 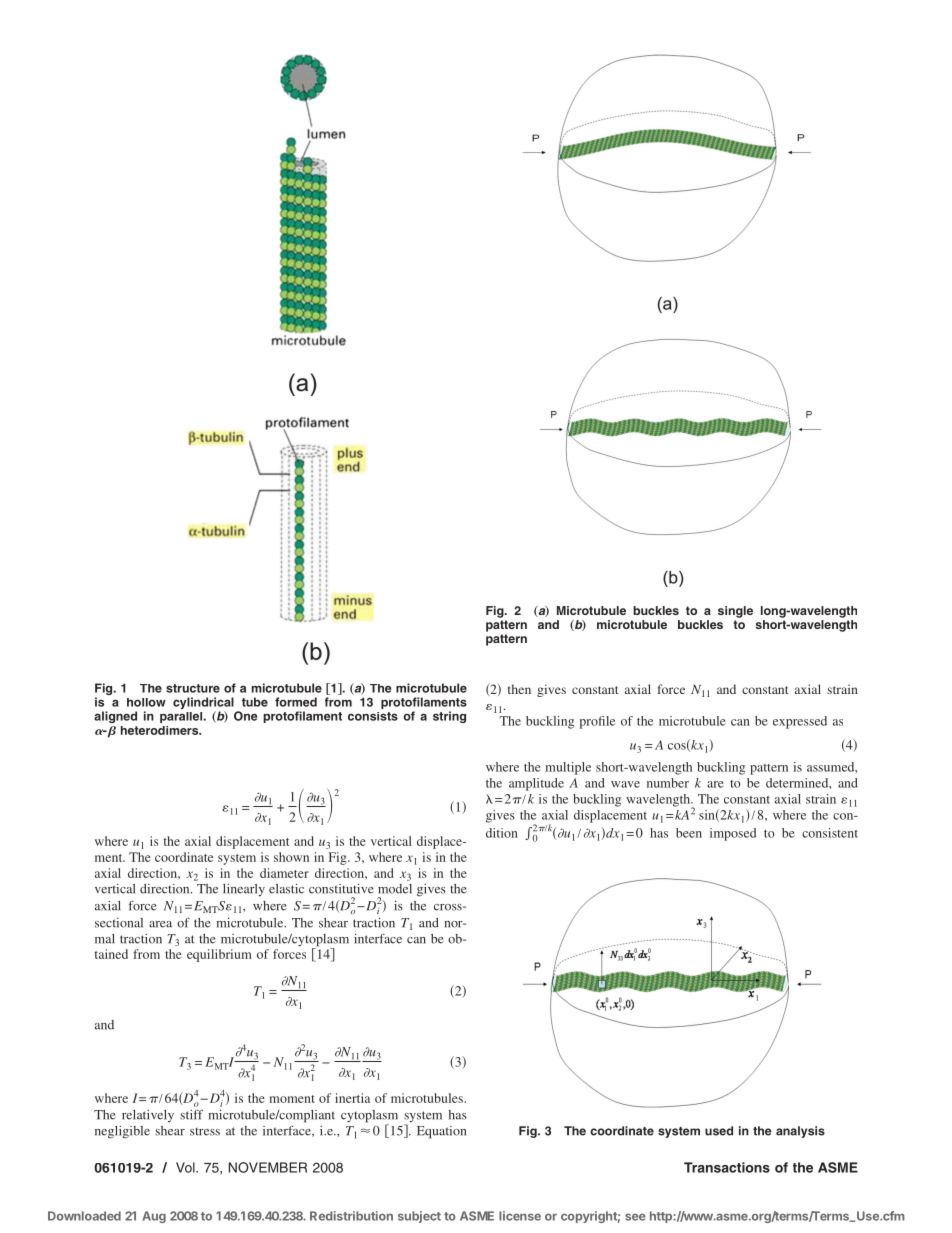 I want to click on structure, so click(x=193, y=688).
